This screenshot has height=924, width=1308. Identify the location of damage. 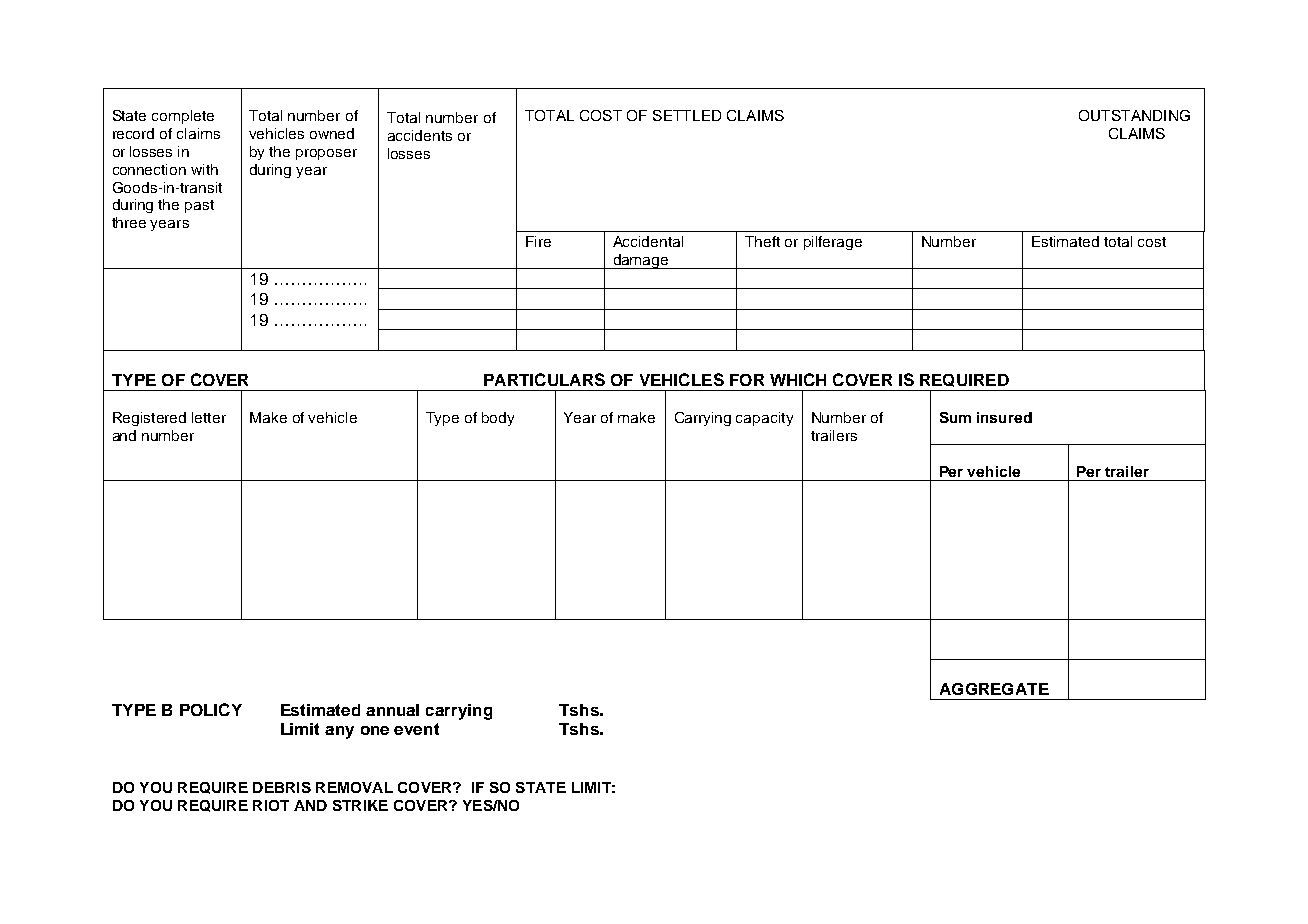
(641, 261).
